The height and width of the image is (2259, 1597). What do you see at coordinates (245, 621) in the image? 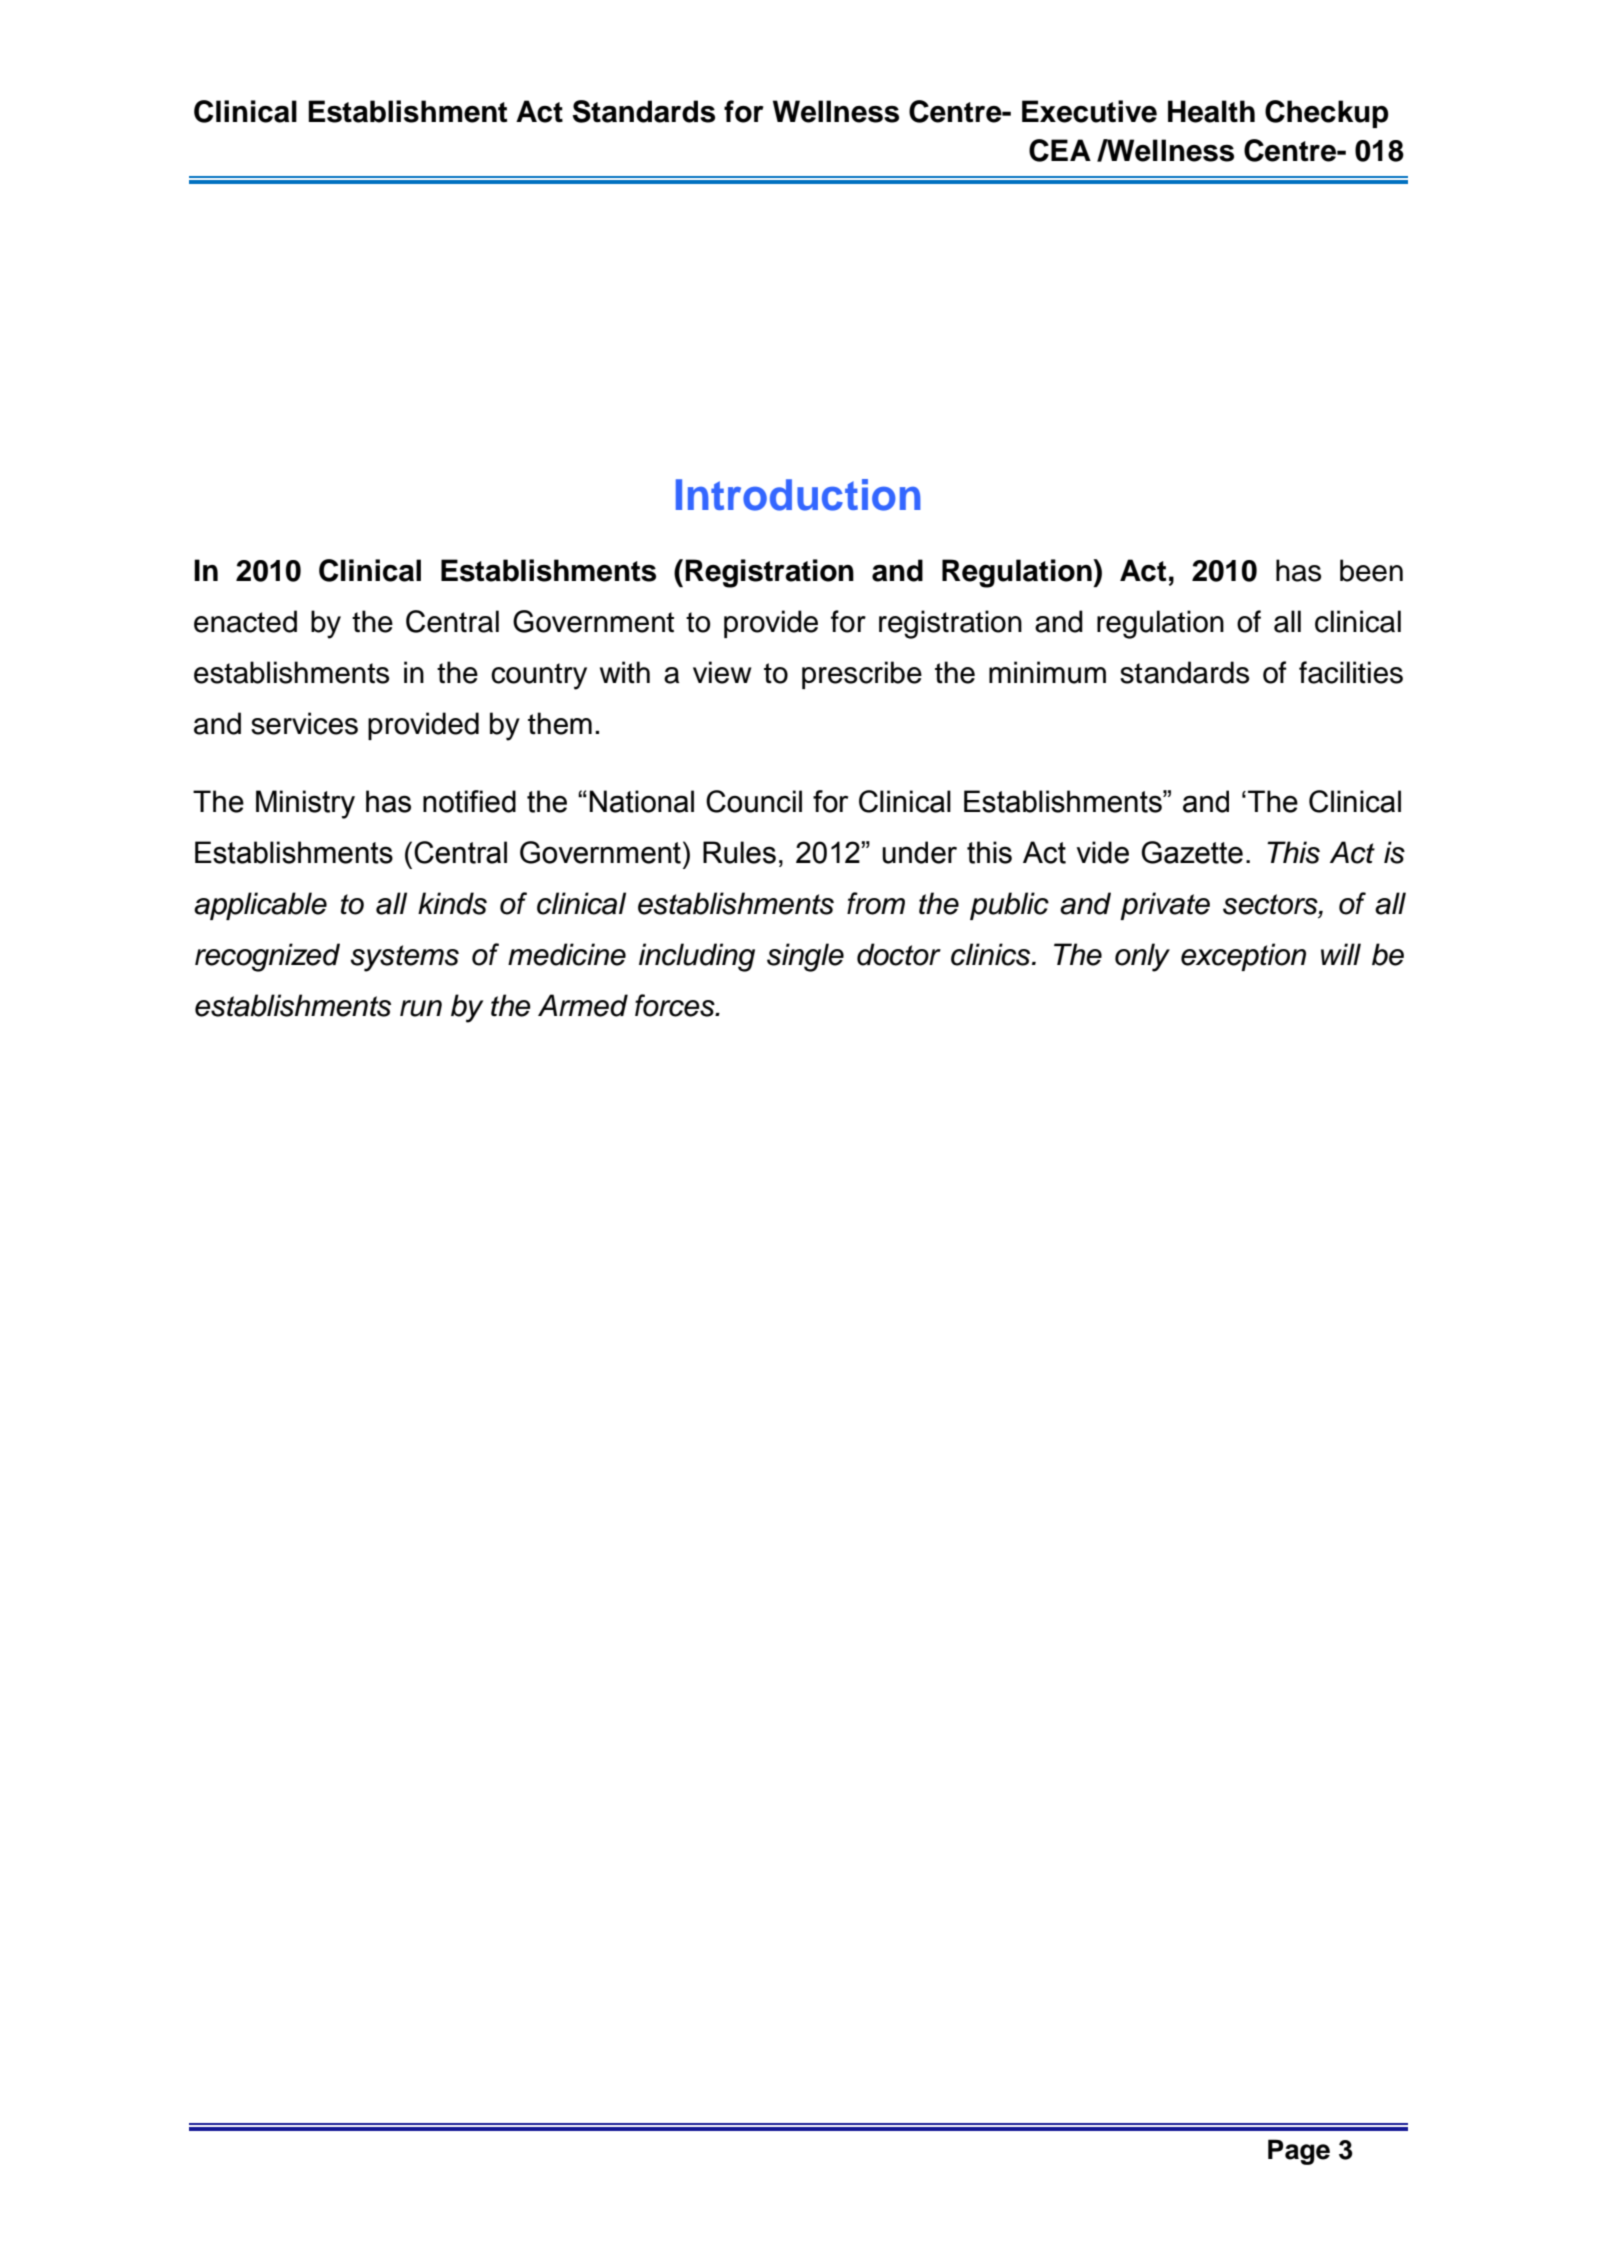
I see `enacted` at bounding box center [245, 621].
